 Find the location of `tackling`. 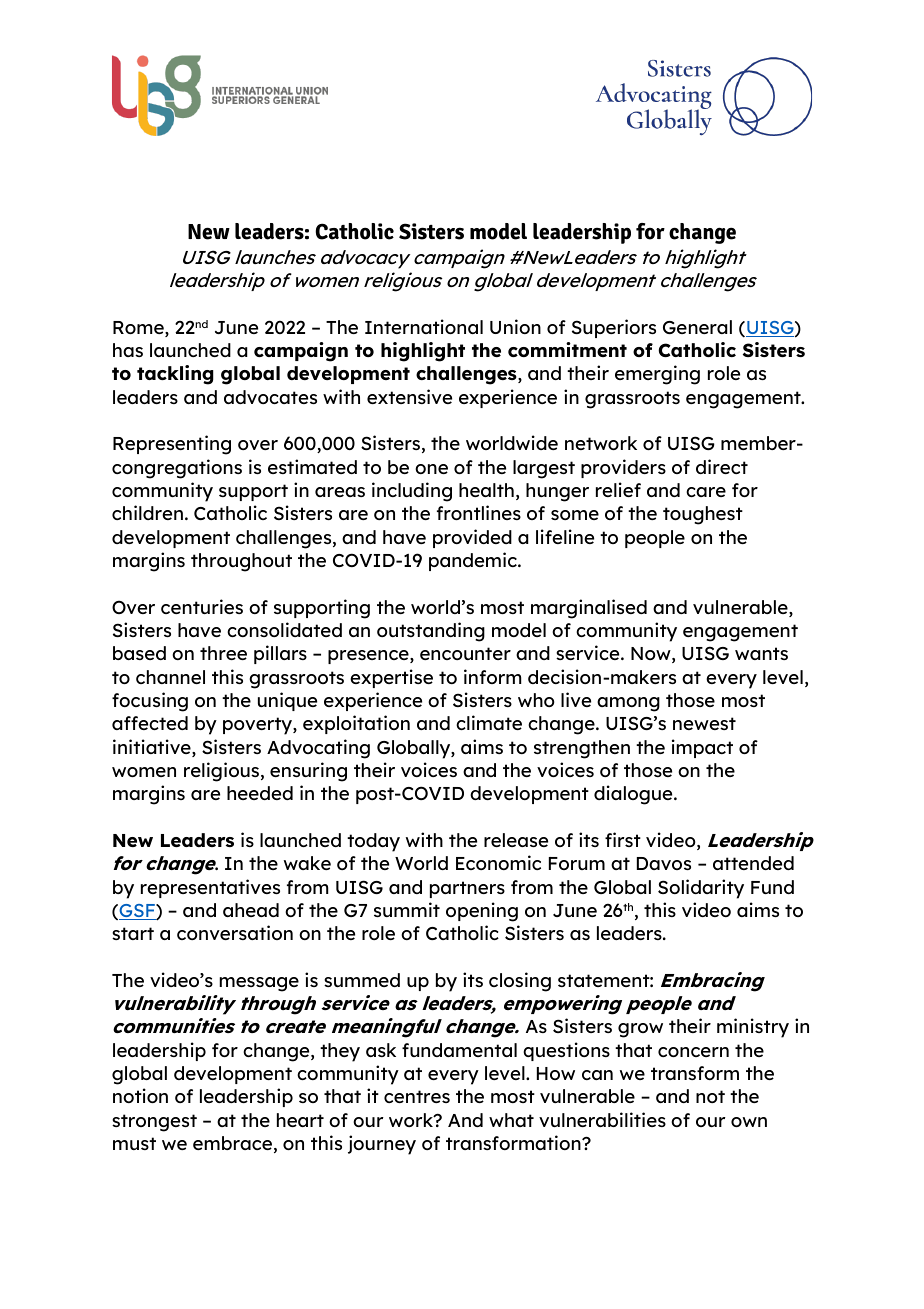

tackling is located at coordinates (175, 375).
